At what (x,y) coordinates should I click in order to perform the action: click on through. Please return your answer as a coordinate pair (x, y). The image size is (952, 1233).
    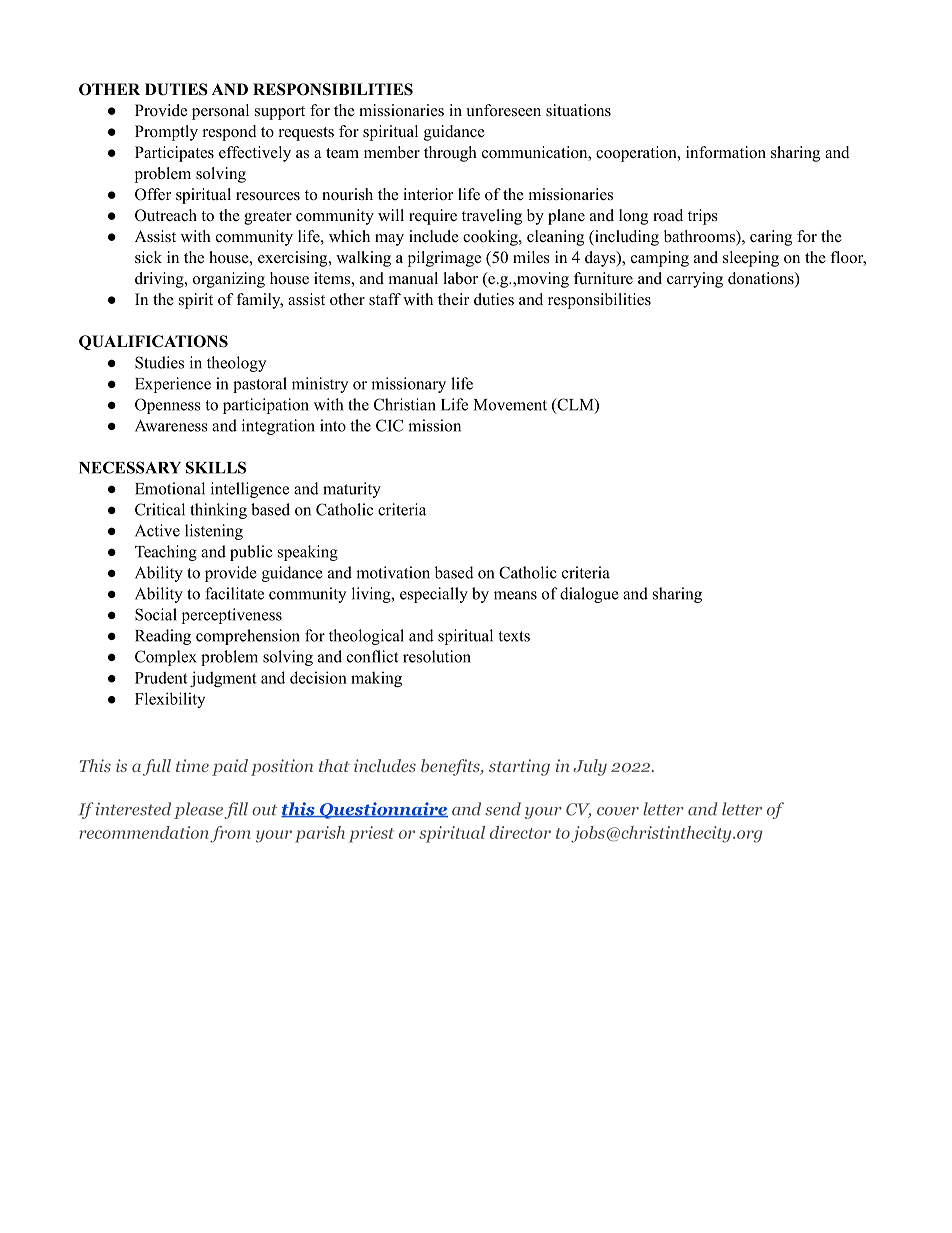
    Looking at the image, I should click on (450, 154).
